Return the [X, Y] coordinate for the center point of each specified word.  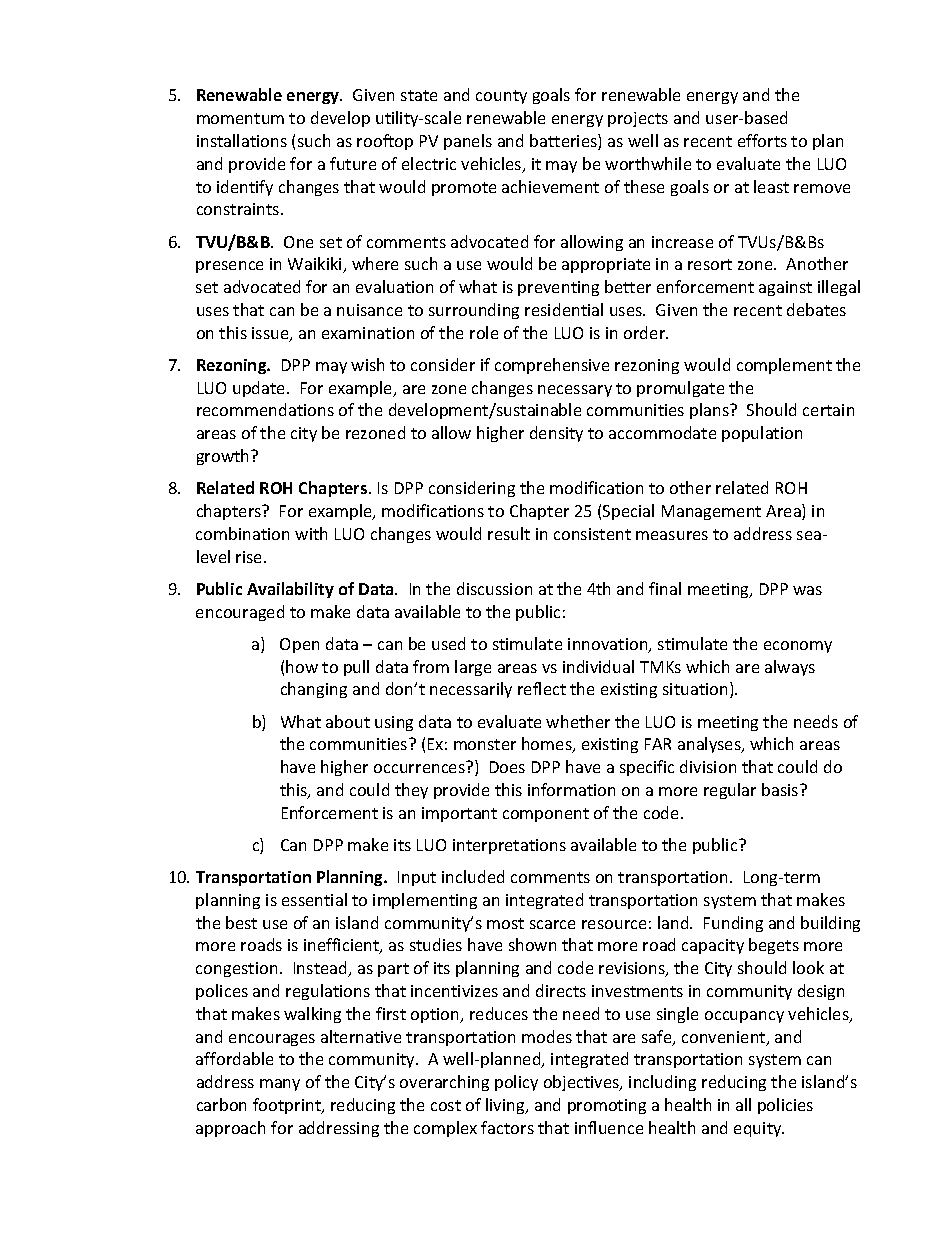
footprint [288, 1106]
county [501, 97]
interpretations [509, 846]
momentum [240, 118]
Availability [290, 590]
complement [784, 366]
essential [314, 899]
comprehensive [552, 366]
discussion [494, 588]
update [260, 389]
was [807, 590]
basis [781, 789]
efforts [762, 140]
